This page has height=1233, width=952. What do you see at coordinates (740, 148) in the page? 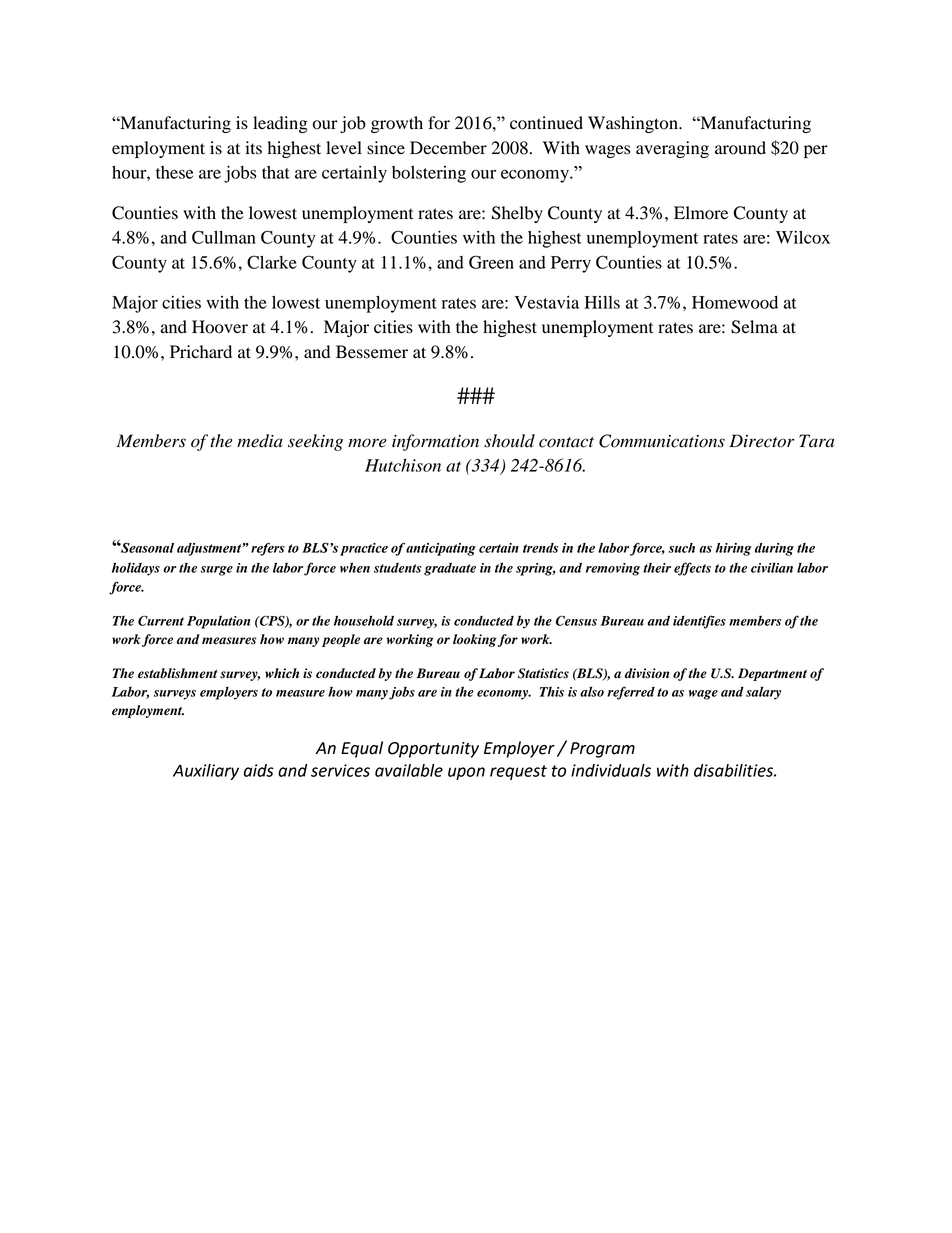
I see `around` at bounding box center [740, 148].
